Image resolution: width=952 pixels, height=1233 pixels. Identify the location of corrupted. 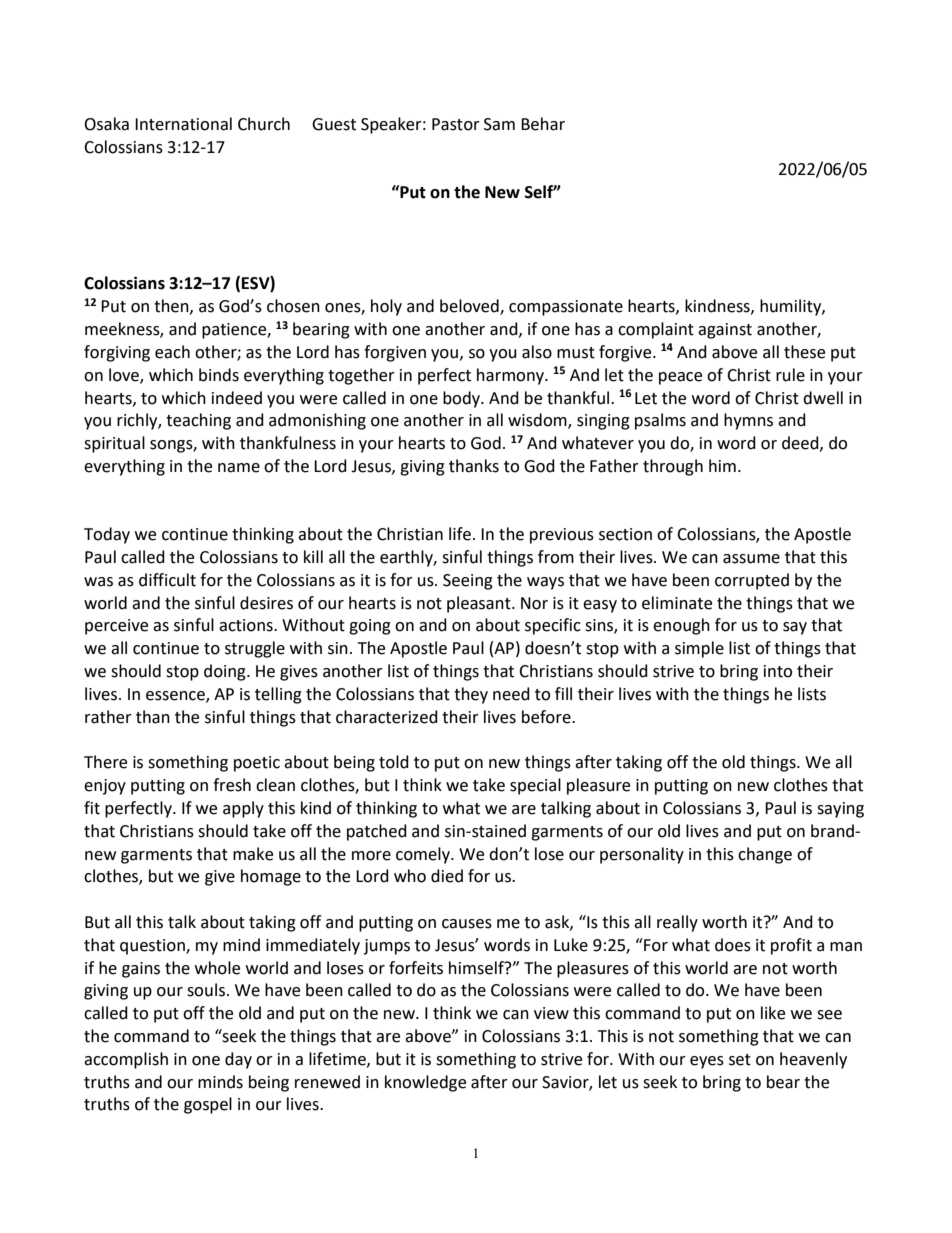
(752, 581).
